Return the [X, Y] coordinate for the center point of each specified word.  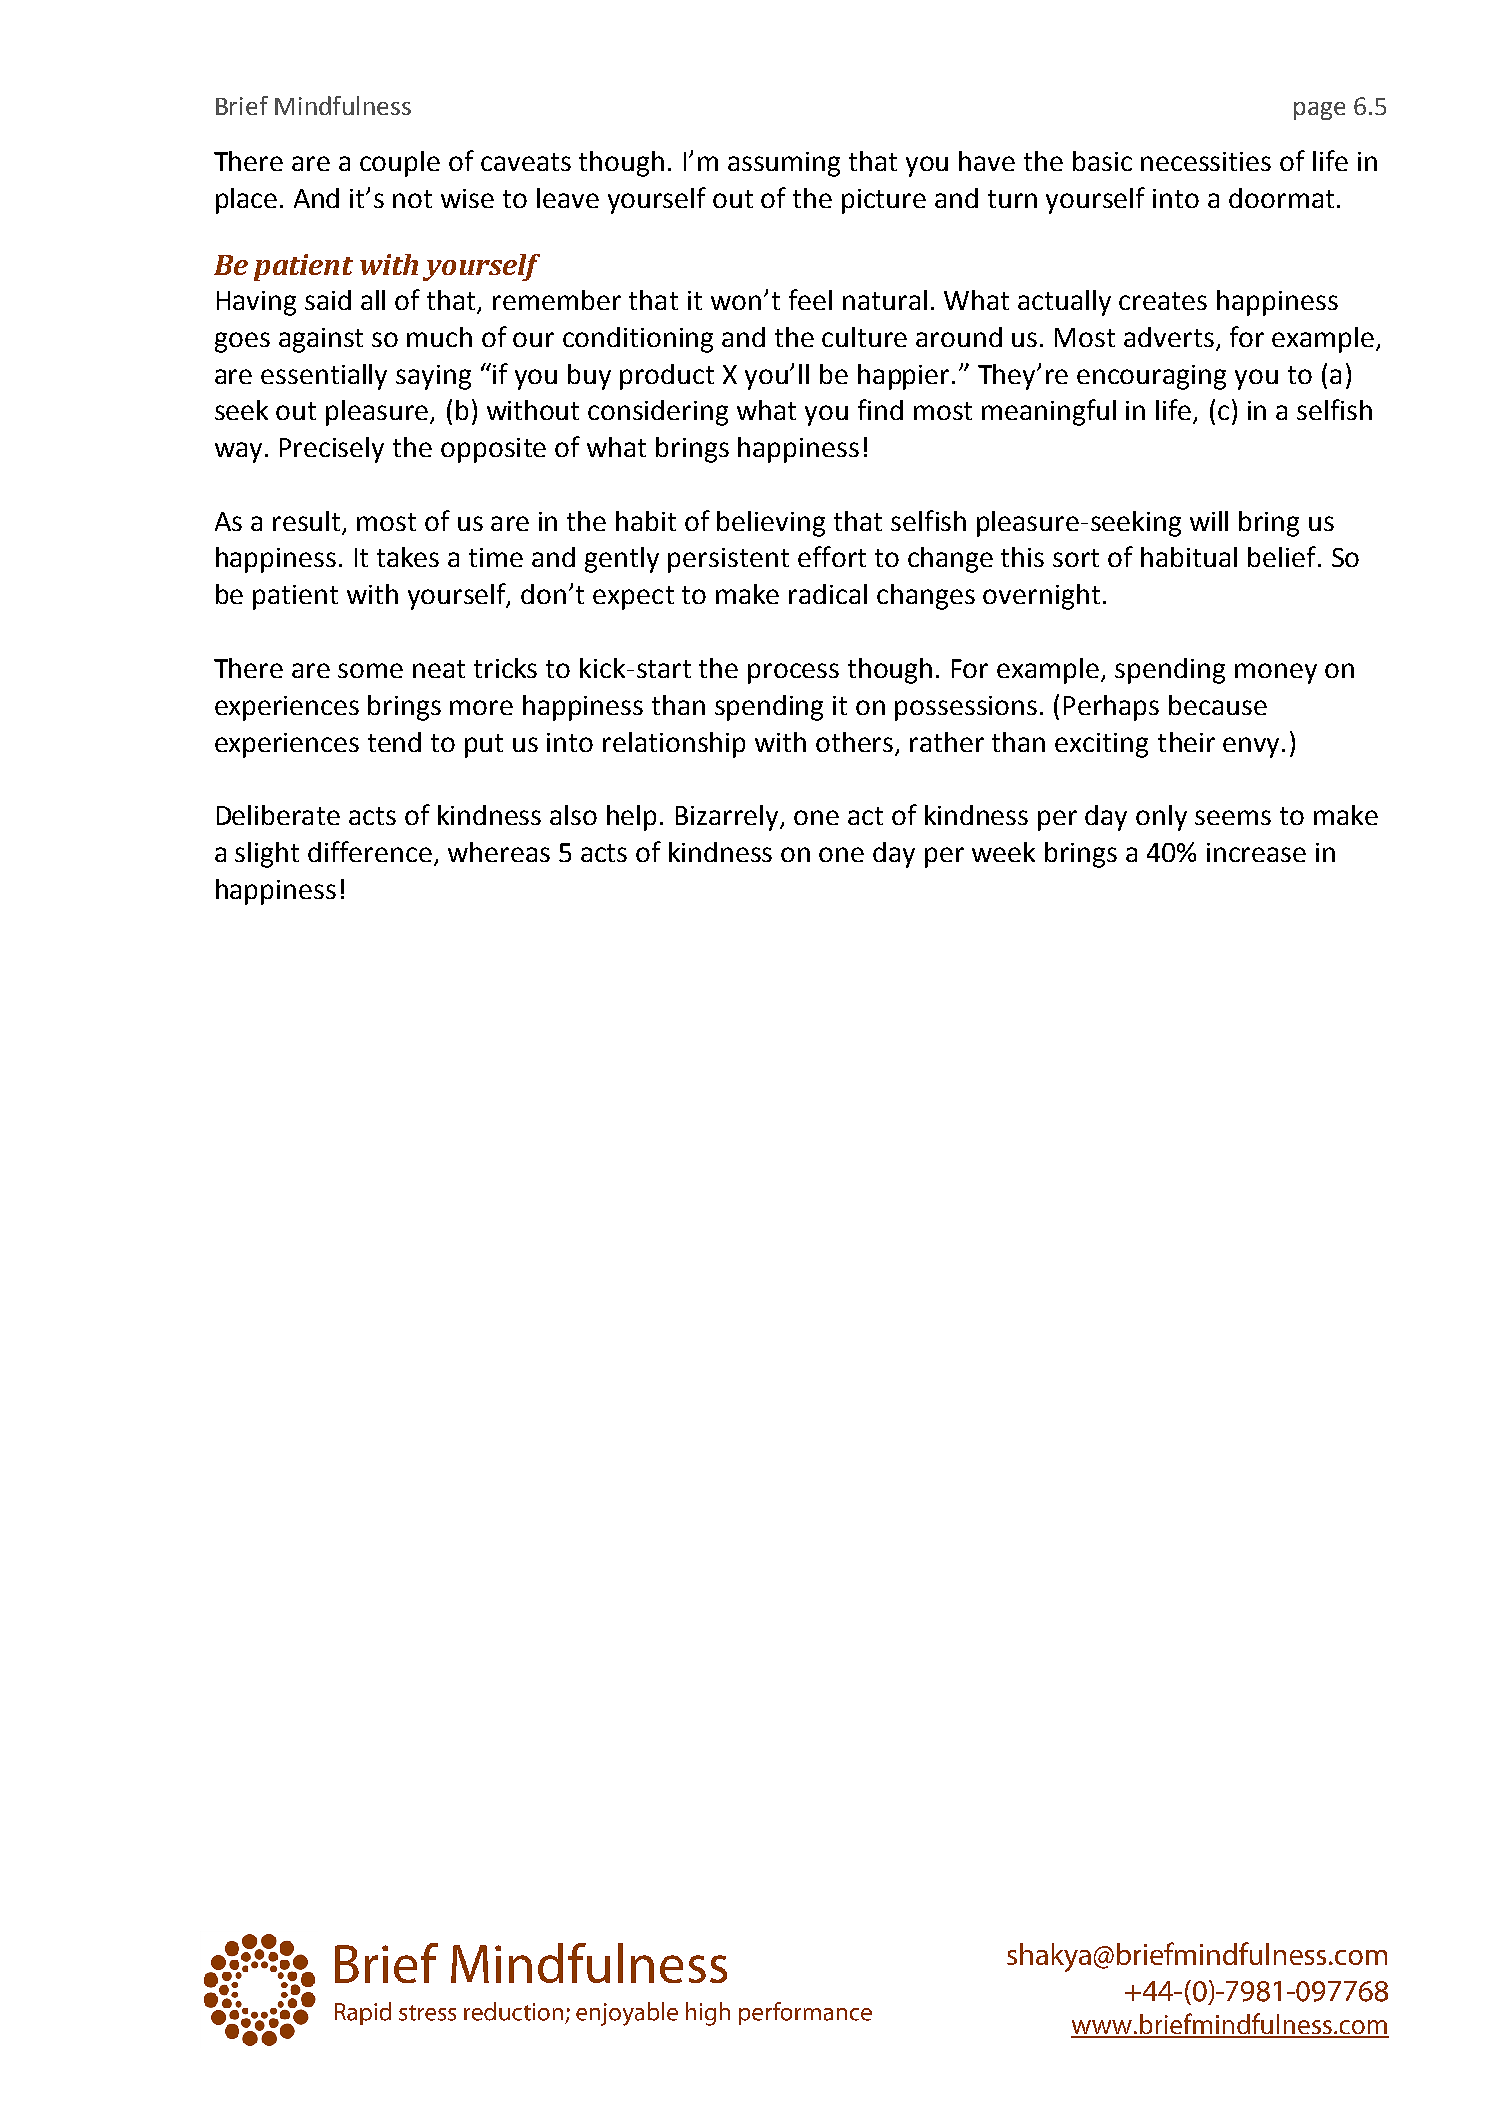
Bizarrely [729, 818]
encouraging [1151, 377]
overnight [1041, 597]
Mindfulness [343, 105]
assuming [784, 164]
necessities [1206, 161]
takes [408, 557]
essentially [324, 377]
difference [370, 851]
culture [864, 337]
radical [828, 594]
